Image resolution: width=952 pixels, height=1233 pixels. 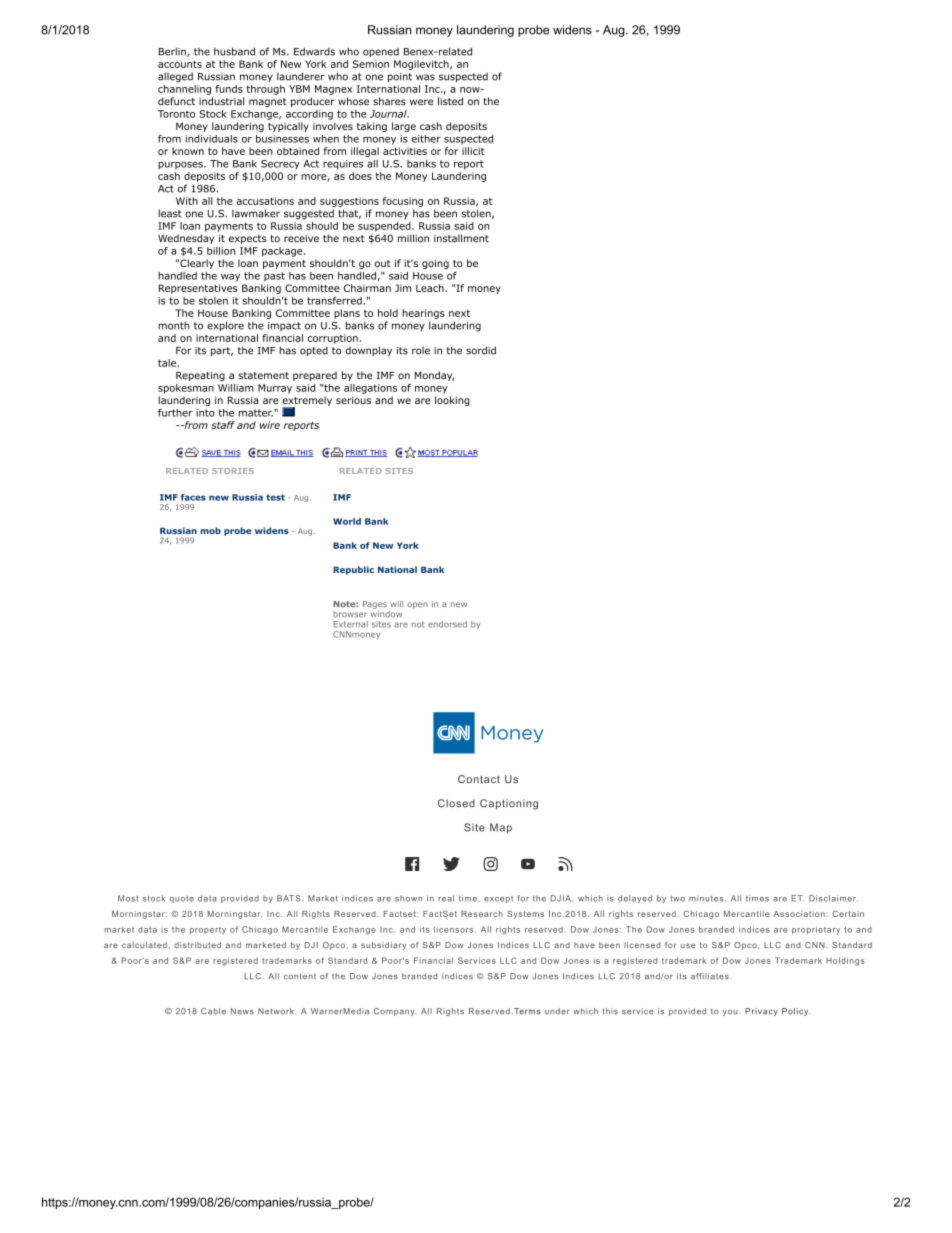 I want to click on Association, so click(x=799, y=914).
